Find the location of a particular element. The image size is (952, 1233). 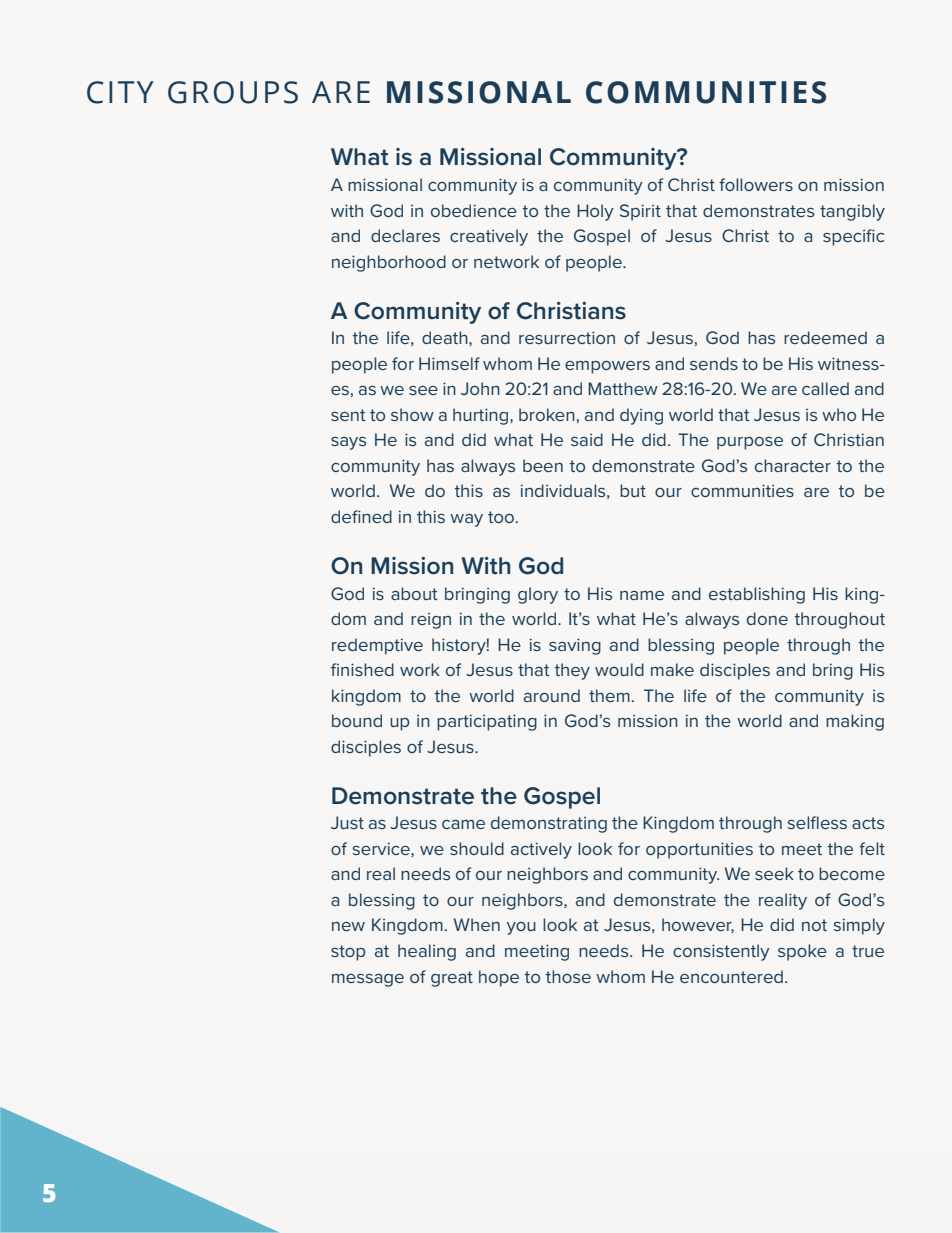

defined is located at coordinates (361, 516).
